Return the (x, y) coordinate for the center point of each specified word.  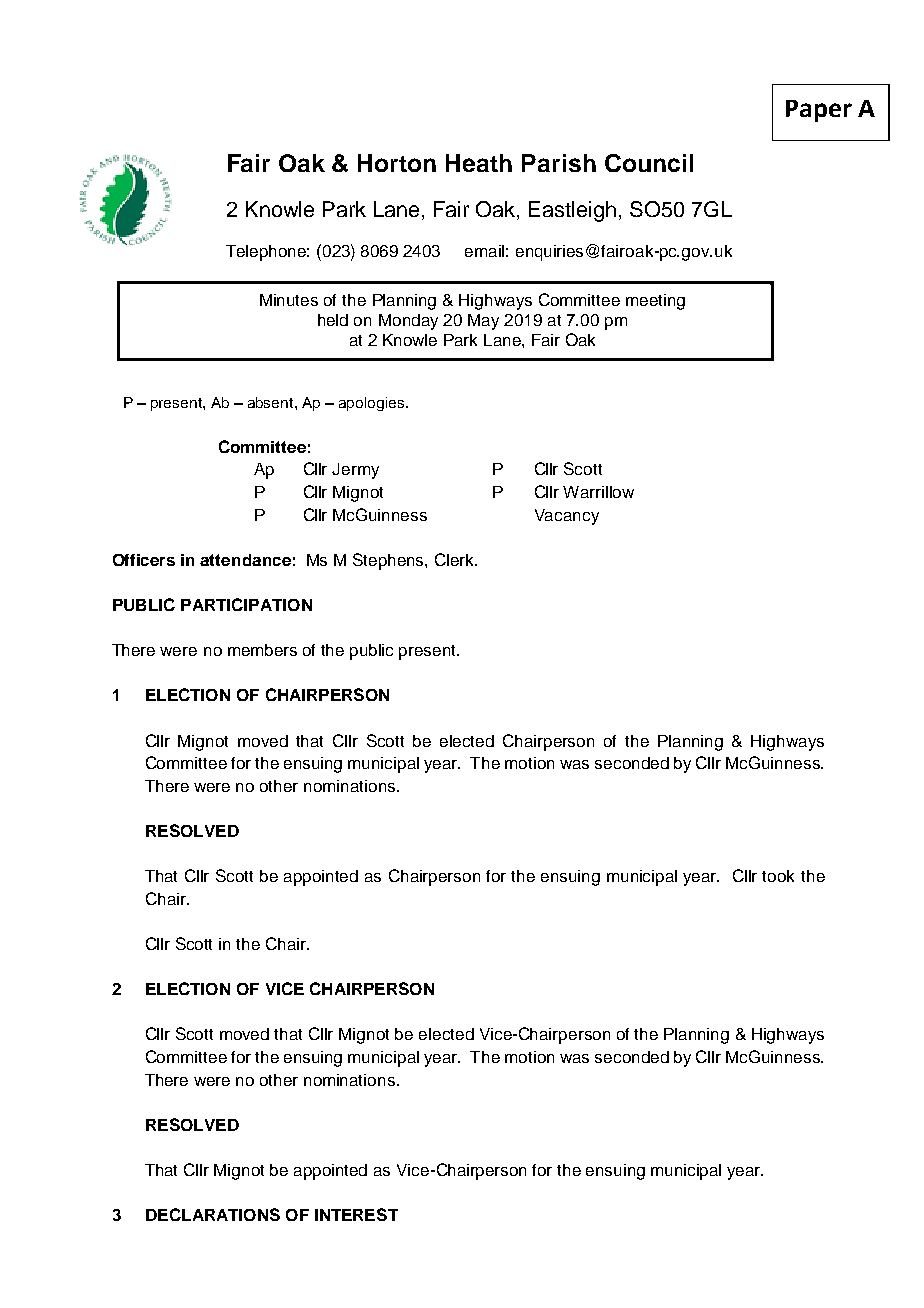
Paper (819, 111)
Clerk (456, 559)
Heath (479, 163)
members (262, 650)
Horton (397, 163)
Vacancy (567, 517)
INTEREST (356, 1214)
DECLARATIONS (213, 1214)
